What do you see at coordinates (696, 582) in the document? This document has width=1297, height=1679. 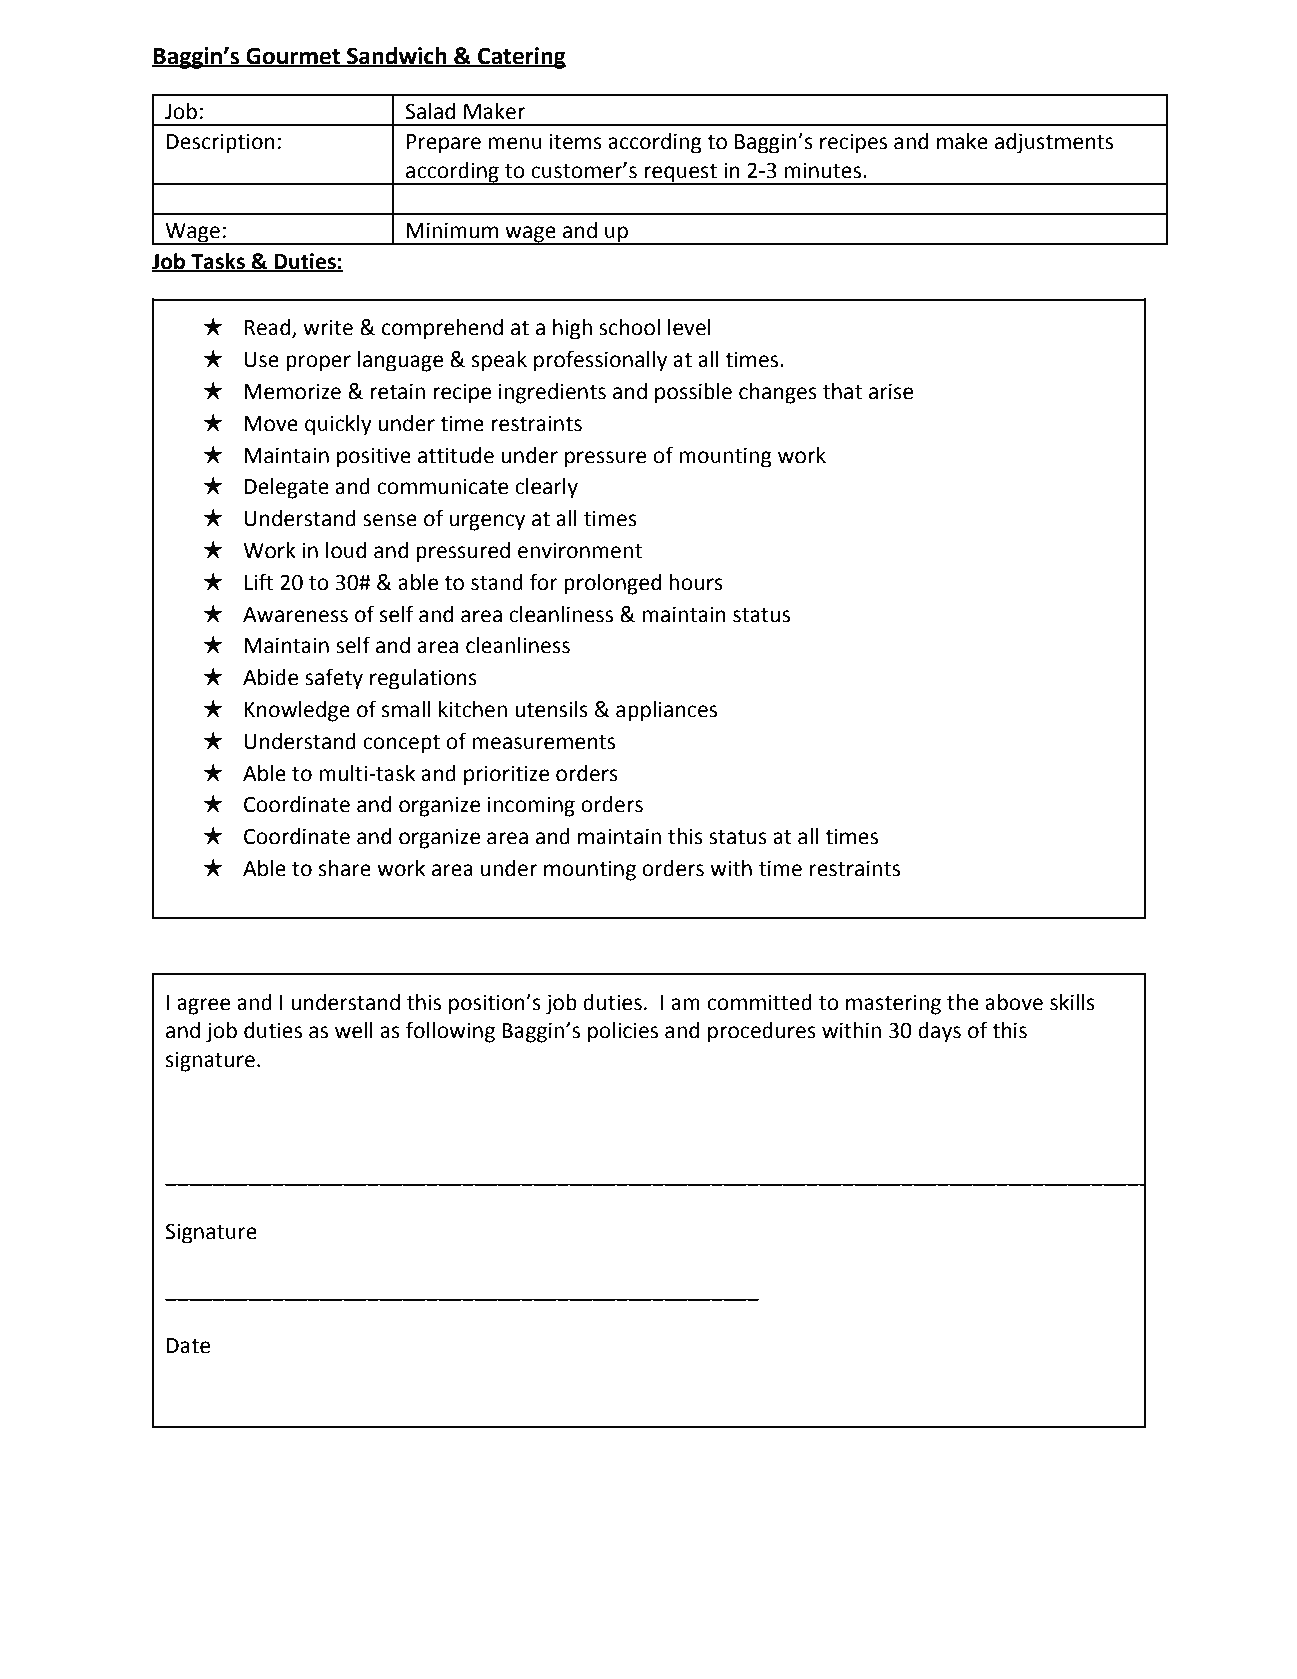 I see `hours` at bounding box center [696, 582].
